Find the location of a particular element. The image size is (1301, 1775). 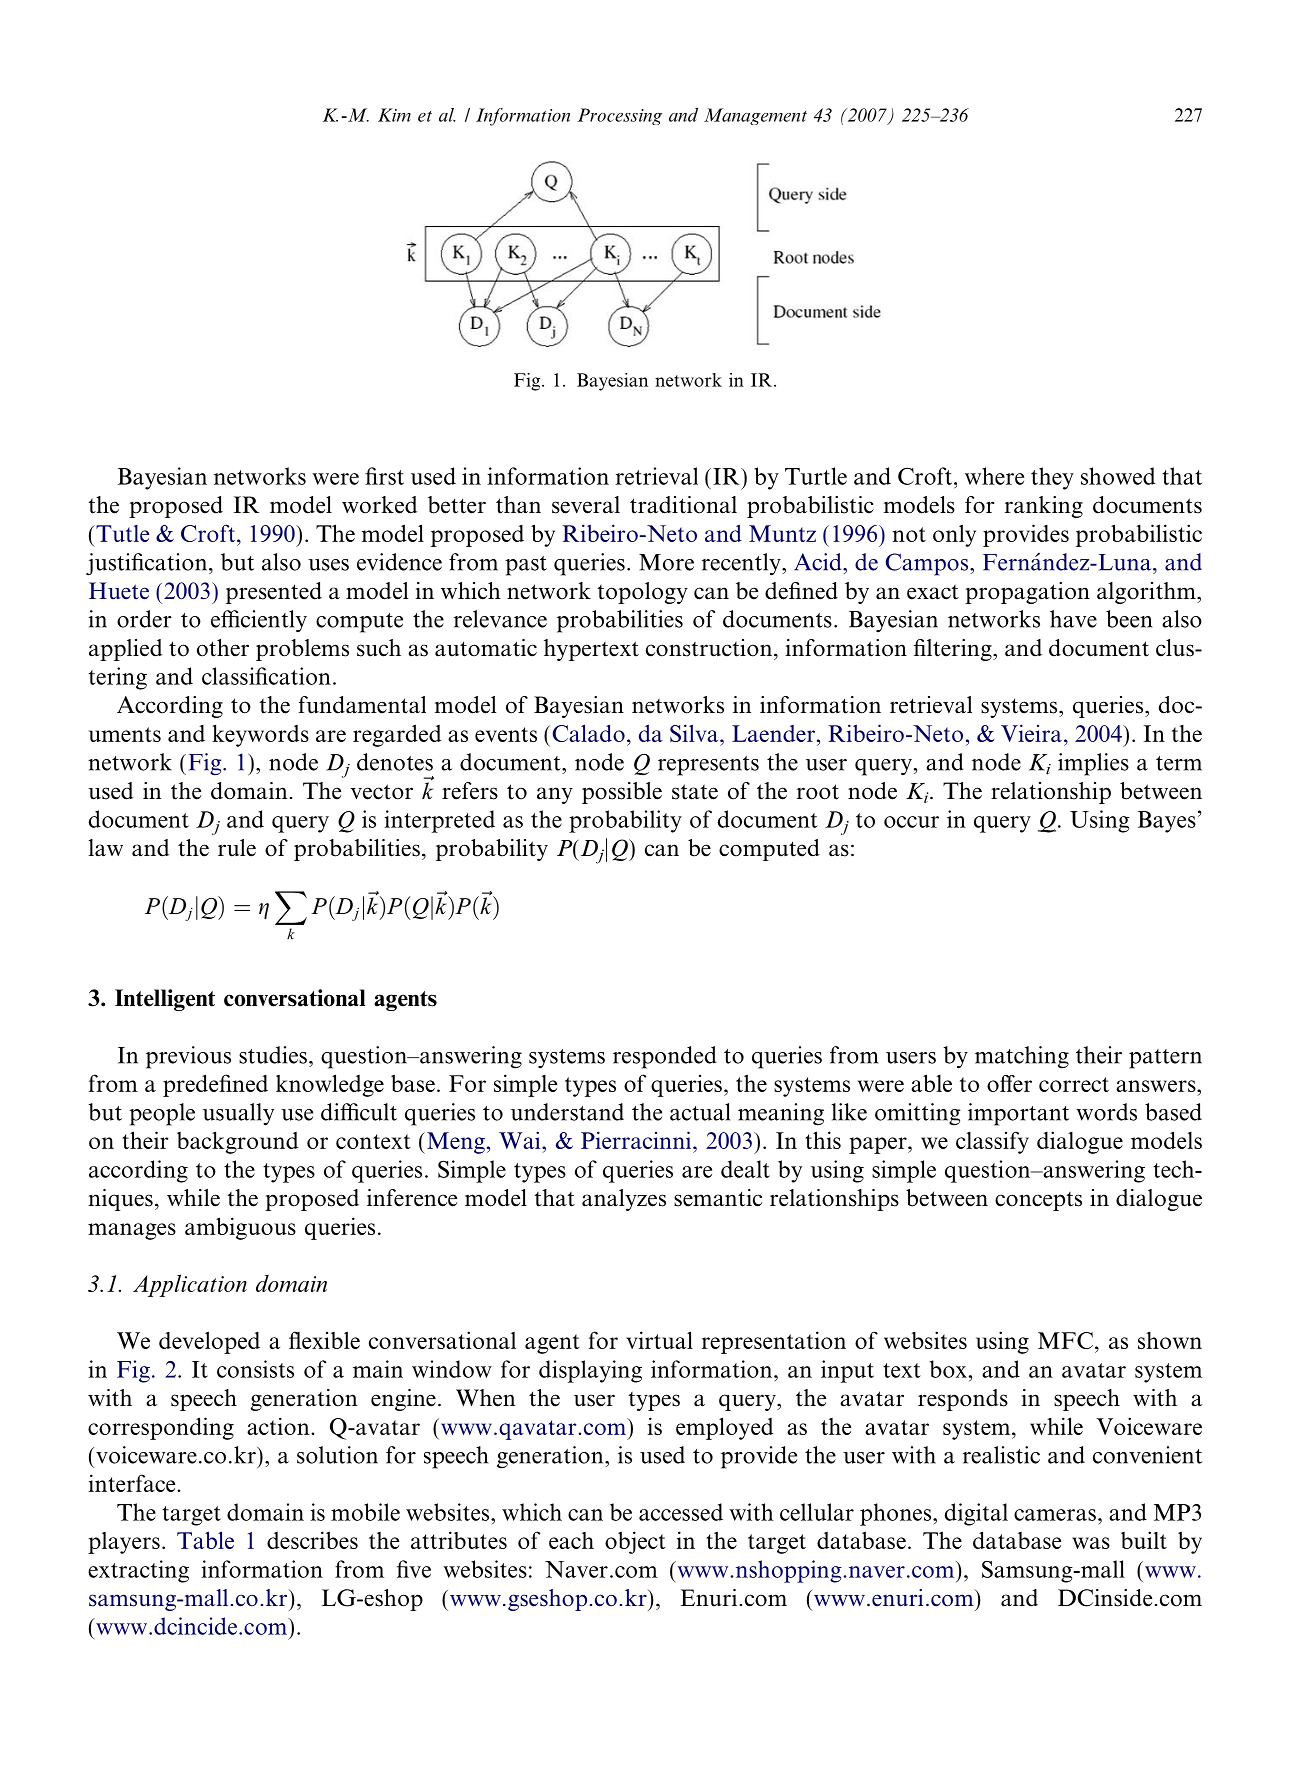

studies is located at coordinates (273, 1055).
